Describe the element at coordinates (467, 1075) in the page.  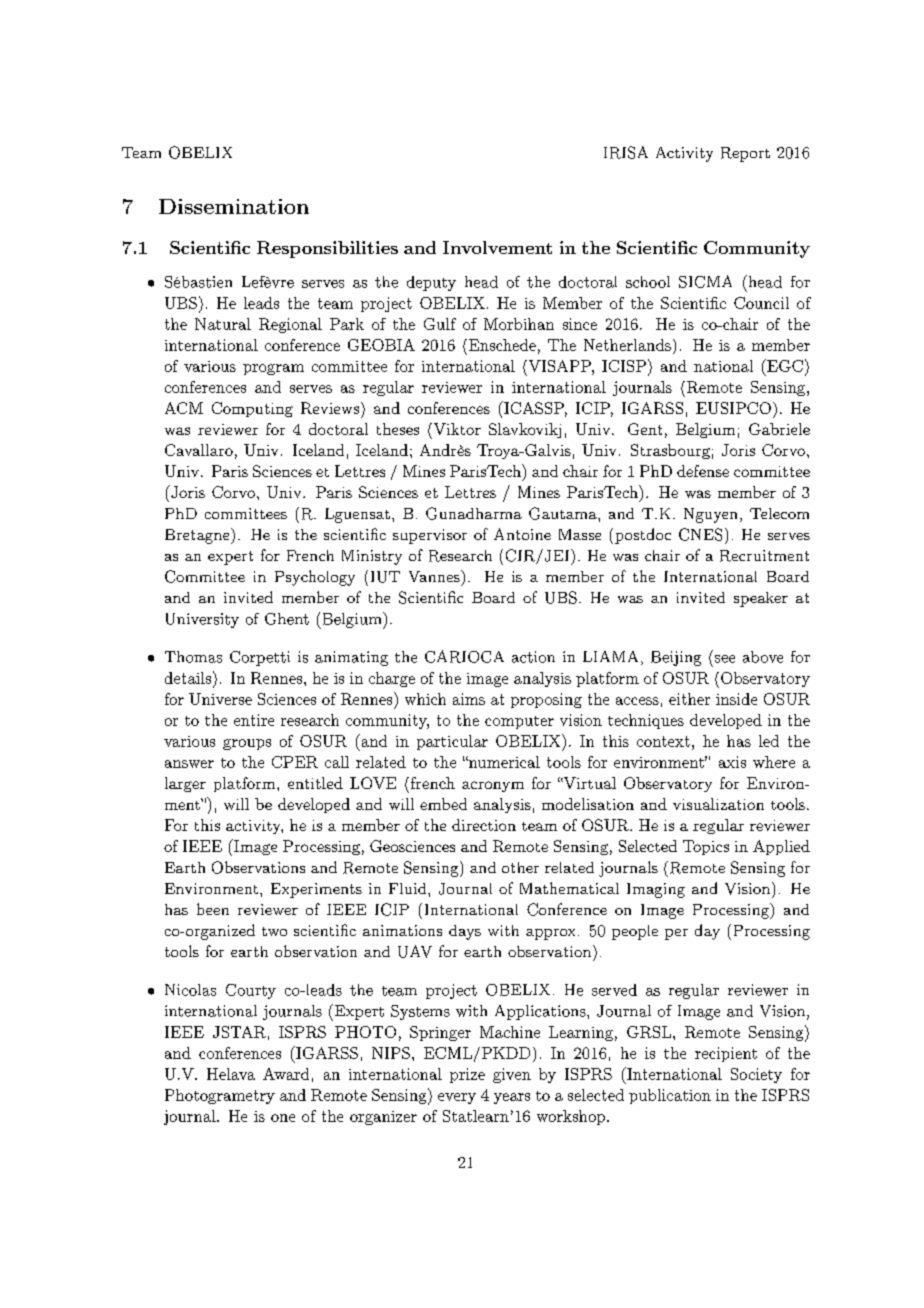
I see `prize` at that location.
